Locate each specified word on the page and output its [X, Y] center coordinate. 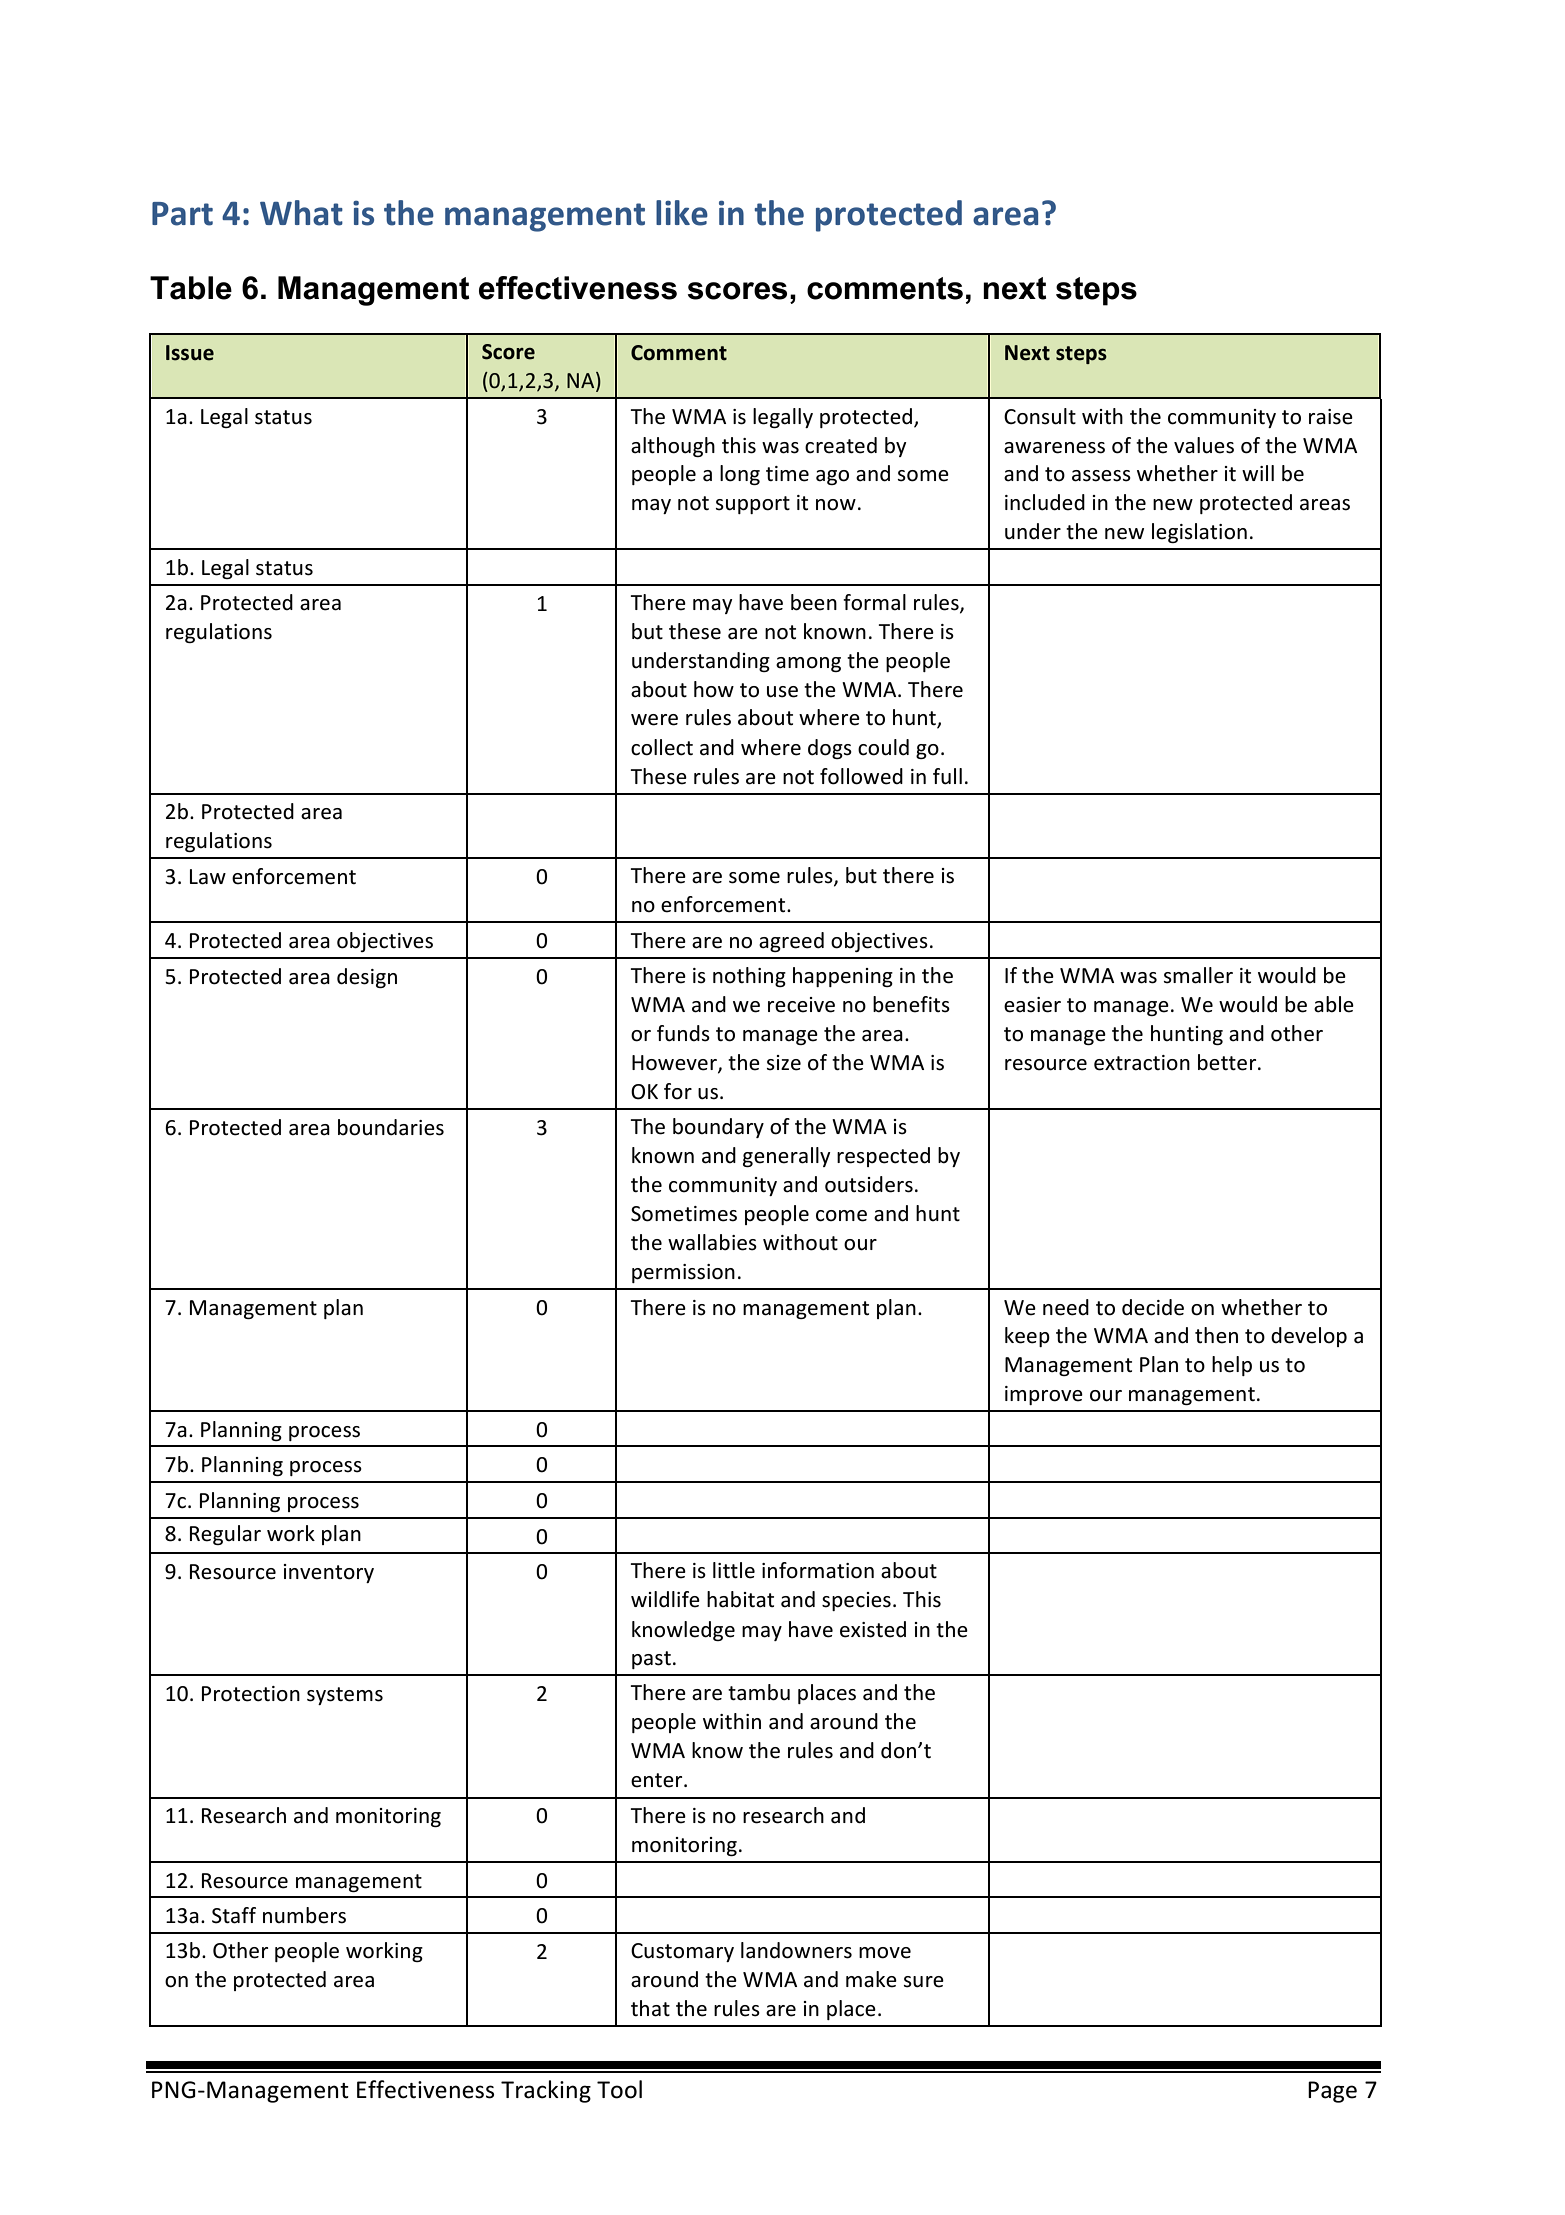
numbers [304, 1915]
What [301, 213]
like [682, 213]
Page [1332, 2092]
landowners [796, 1950]
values [1204, 445]
